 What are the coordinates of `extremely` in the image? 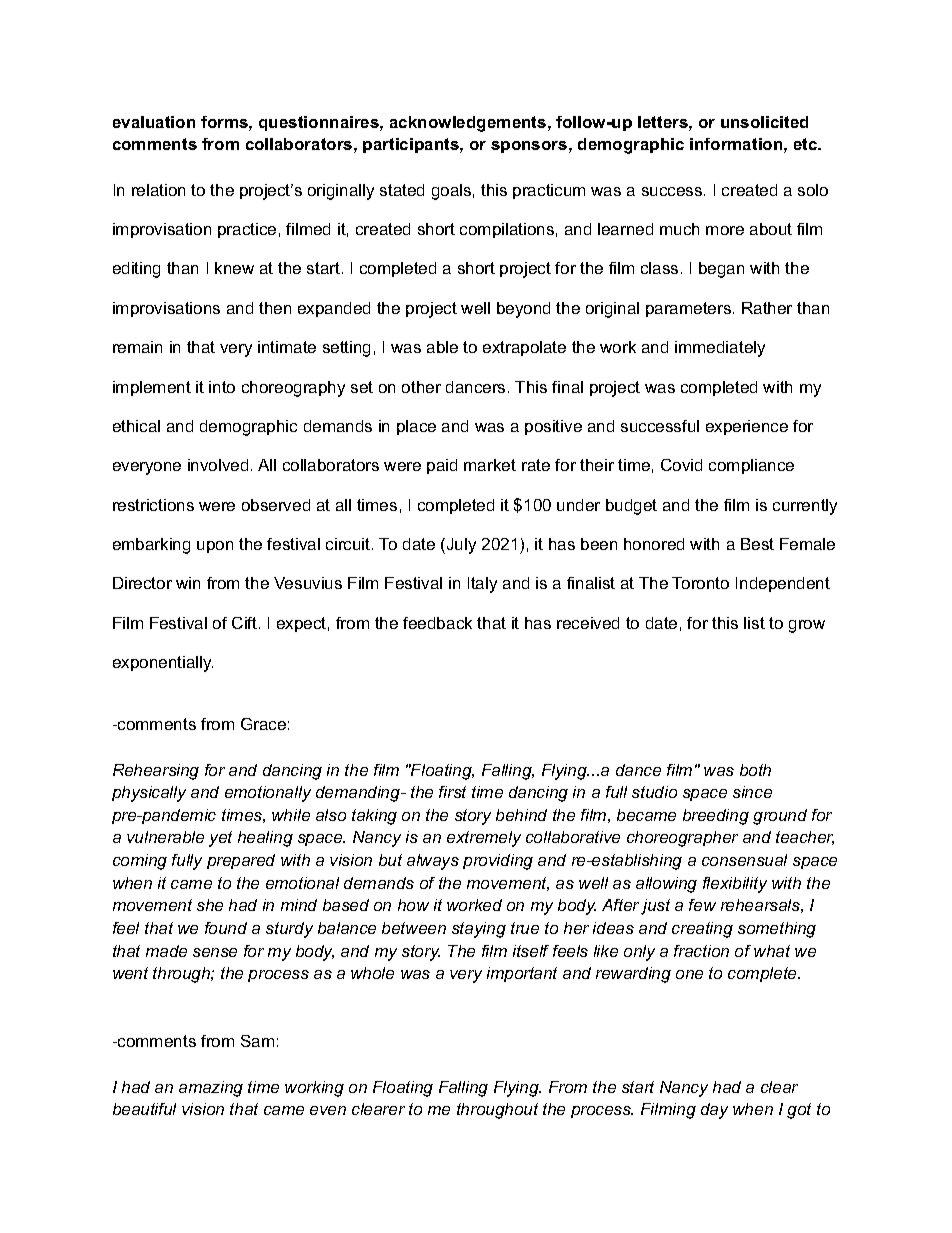 It's located at (484, 839).
